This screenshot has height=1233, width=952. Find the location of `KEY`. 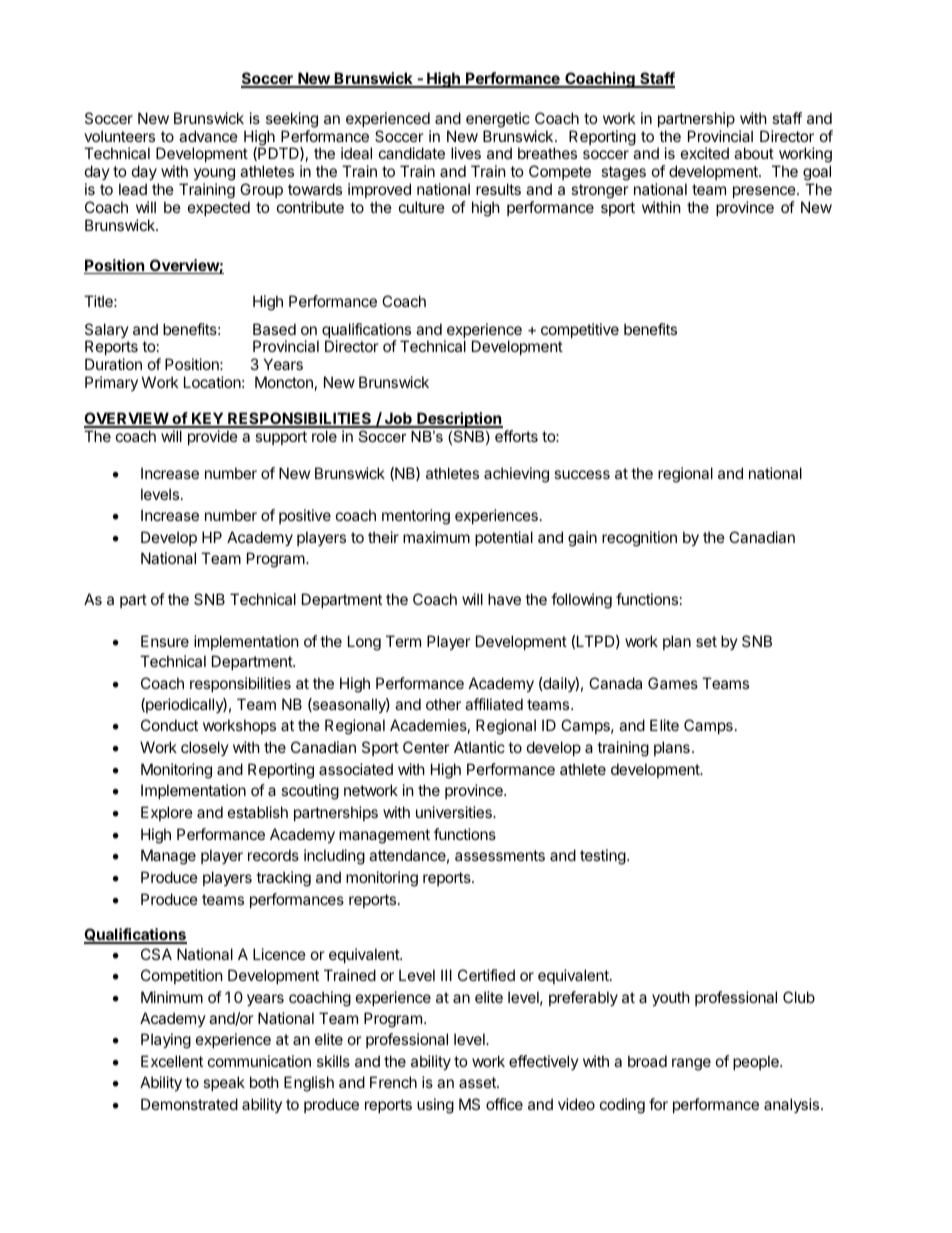

KEY is located at coordinates (207, 419).
